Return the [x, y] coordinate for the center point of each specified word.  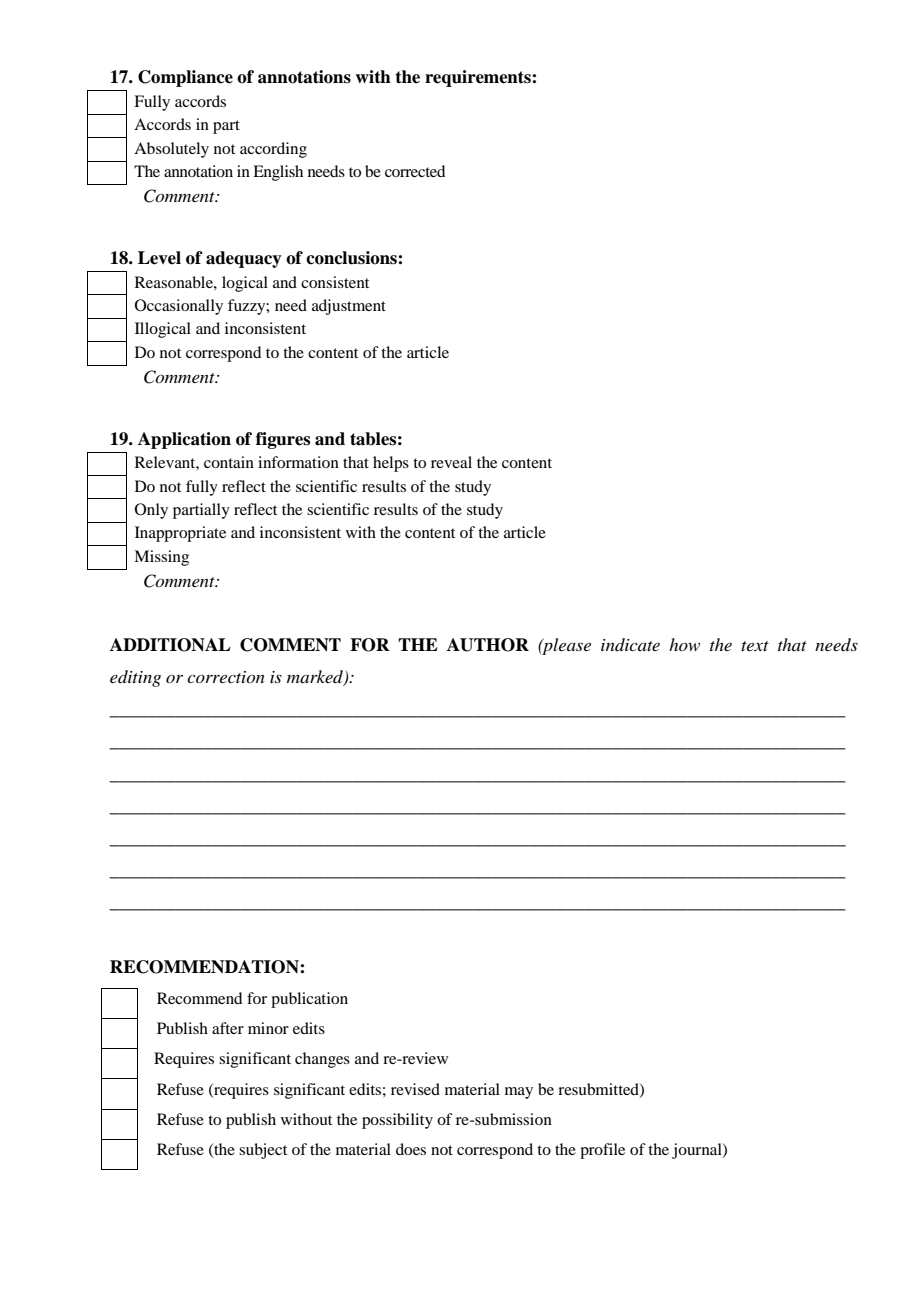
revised [415, 1089]
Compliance [185, 78]
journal [698, 1151]
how [684, 644]
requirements [479, 78]
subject [263, 1151]
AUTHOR [488, 645]
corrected [415, 171]
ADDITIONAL [170, 645]
